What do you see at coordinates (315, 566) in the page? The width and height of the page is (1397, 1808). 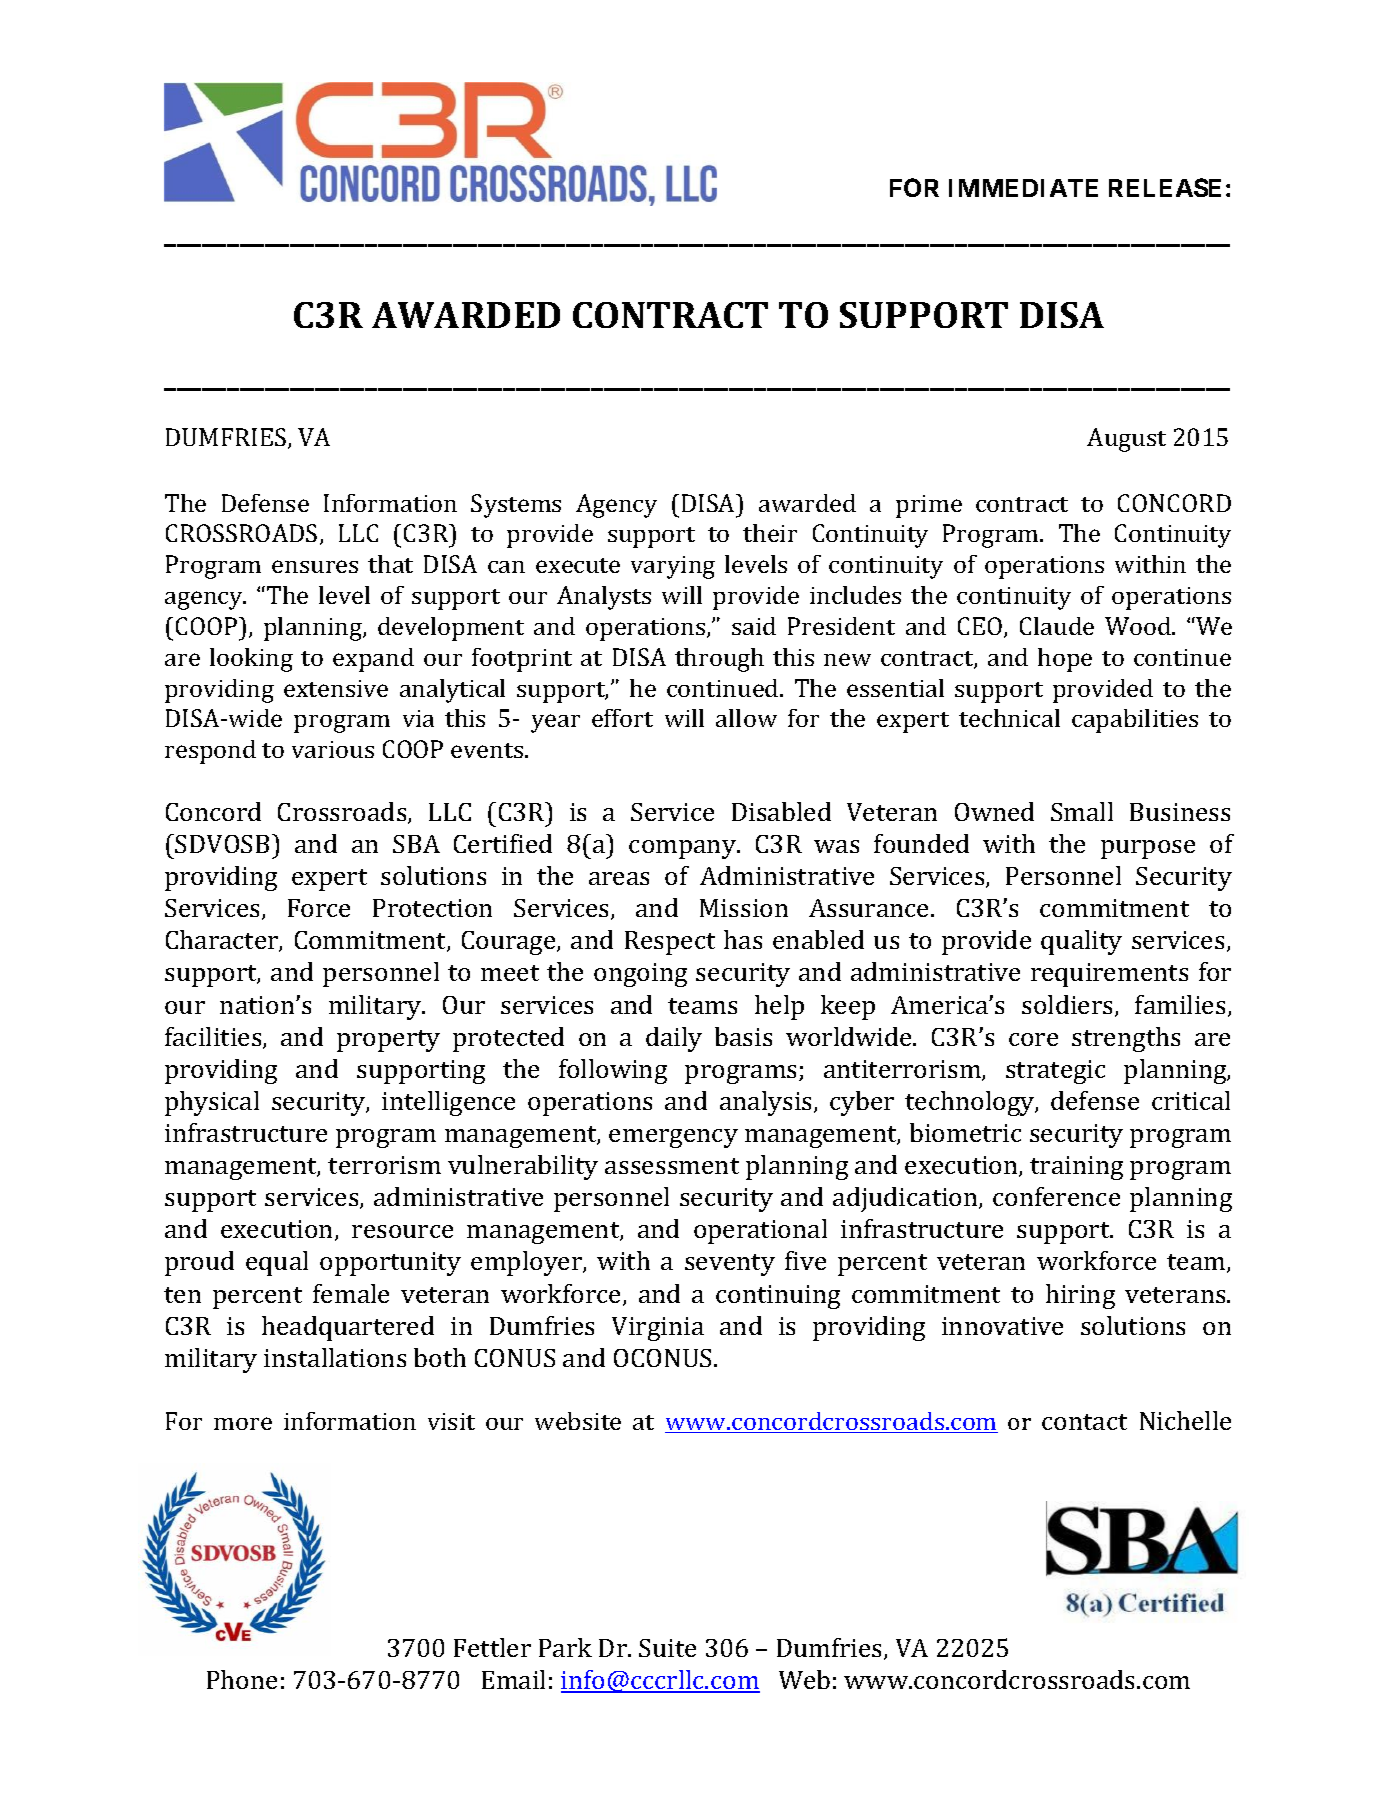 I see `ensures` at bounding box center [315, 566].
